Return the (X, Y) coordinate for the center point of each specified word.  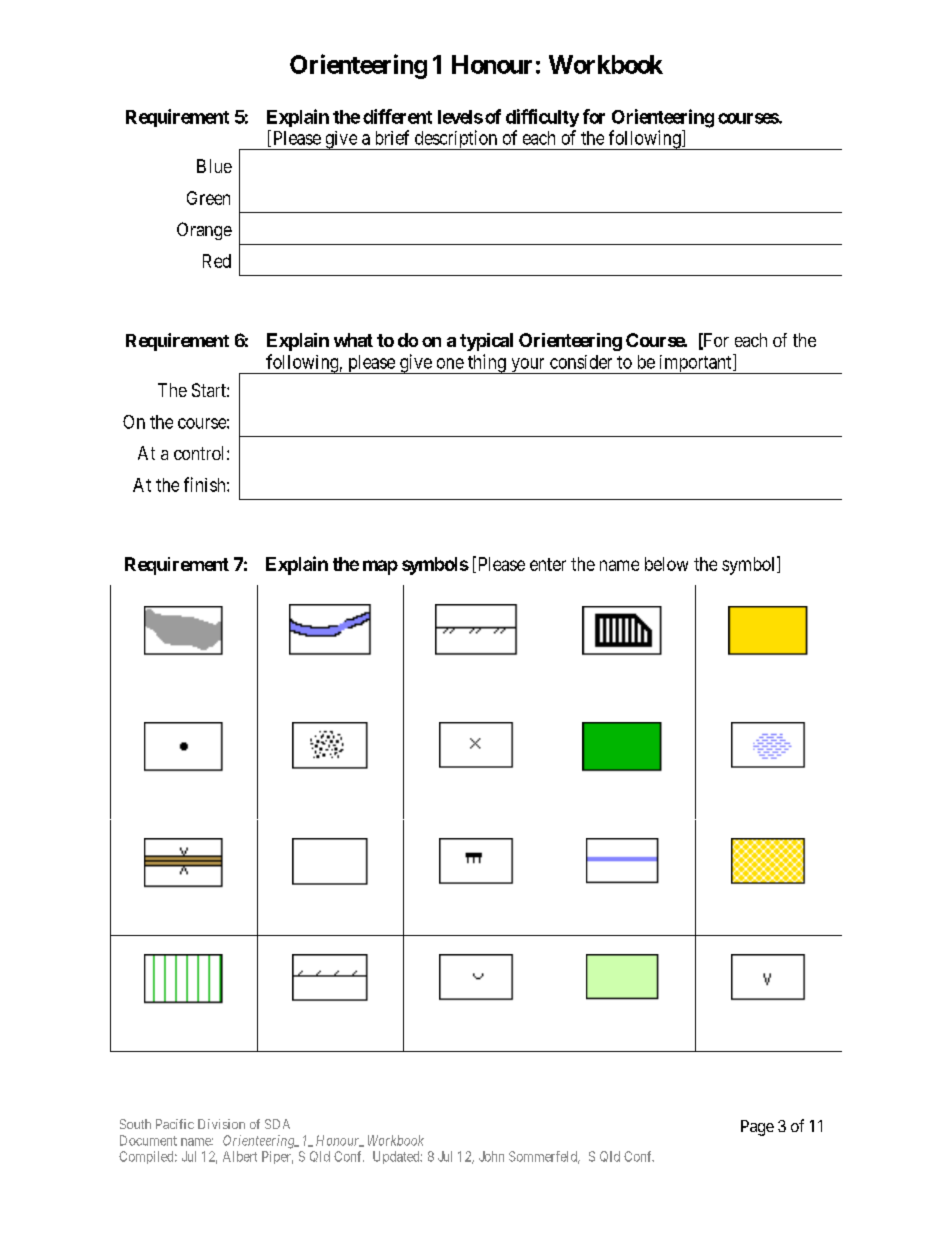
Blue (214, 166)
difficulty (542, 118)
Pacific (175, 1124)
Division (221, 1124)
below (666, 564)
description (455, 140)
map (380, 567)
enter (548, 564)
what (353, 340)
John (491, 1156)
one (450, 363)
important (695, 364)
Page (757, 1128)
